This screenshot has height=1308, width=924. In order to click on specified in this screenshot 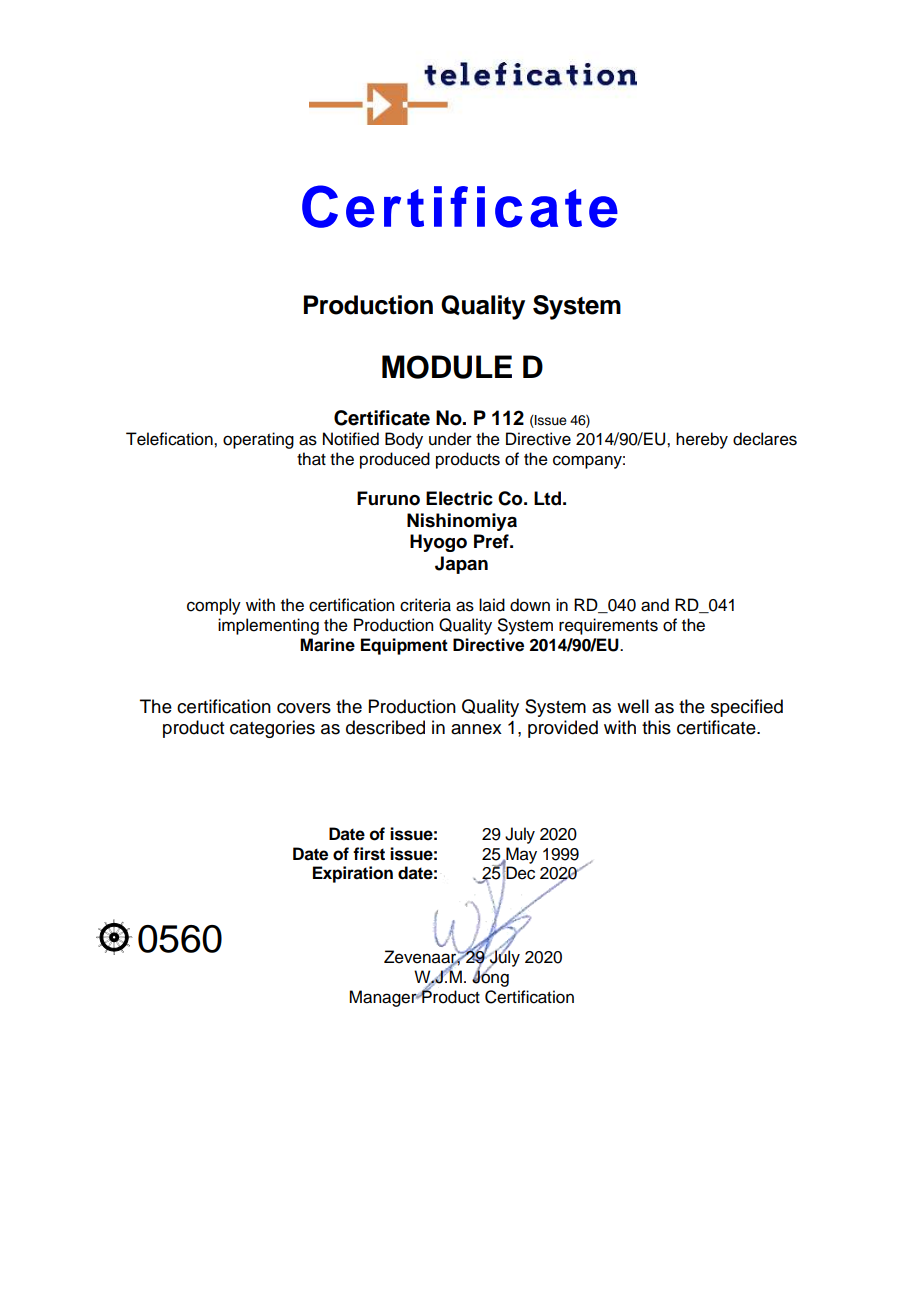, I will do `click(747, 708)`.
